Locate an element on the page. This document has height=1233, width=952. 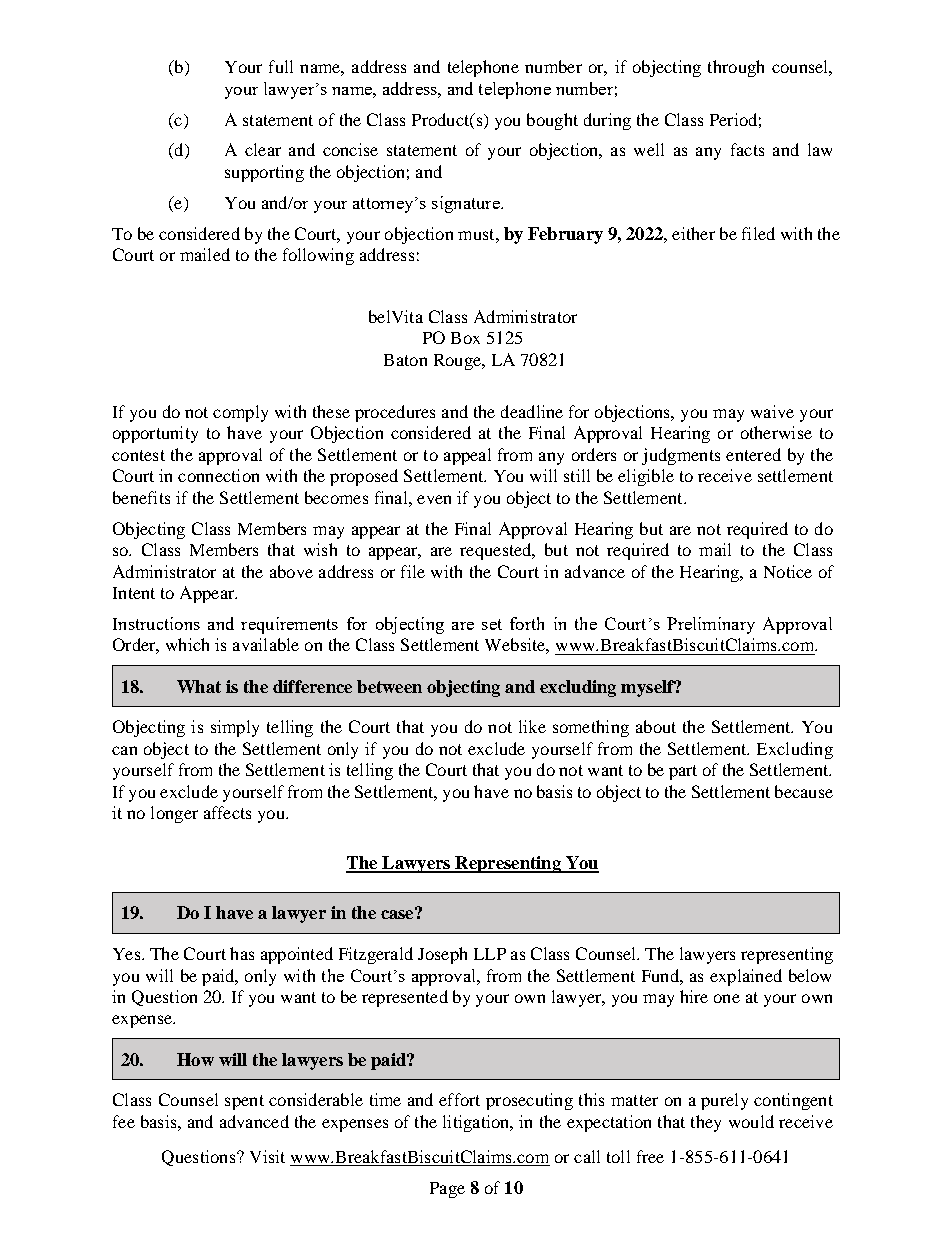
clear is located at coordinates (263, 149).
